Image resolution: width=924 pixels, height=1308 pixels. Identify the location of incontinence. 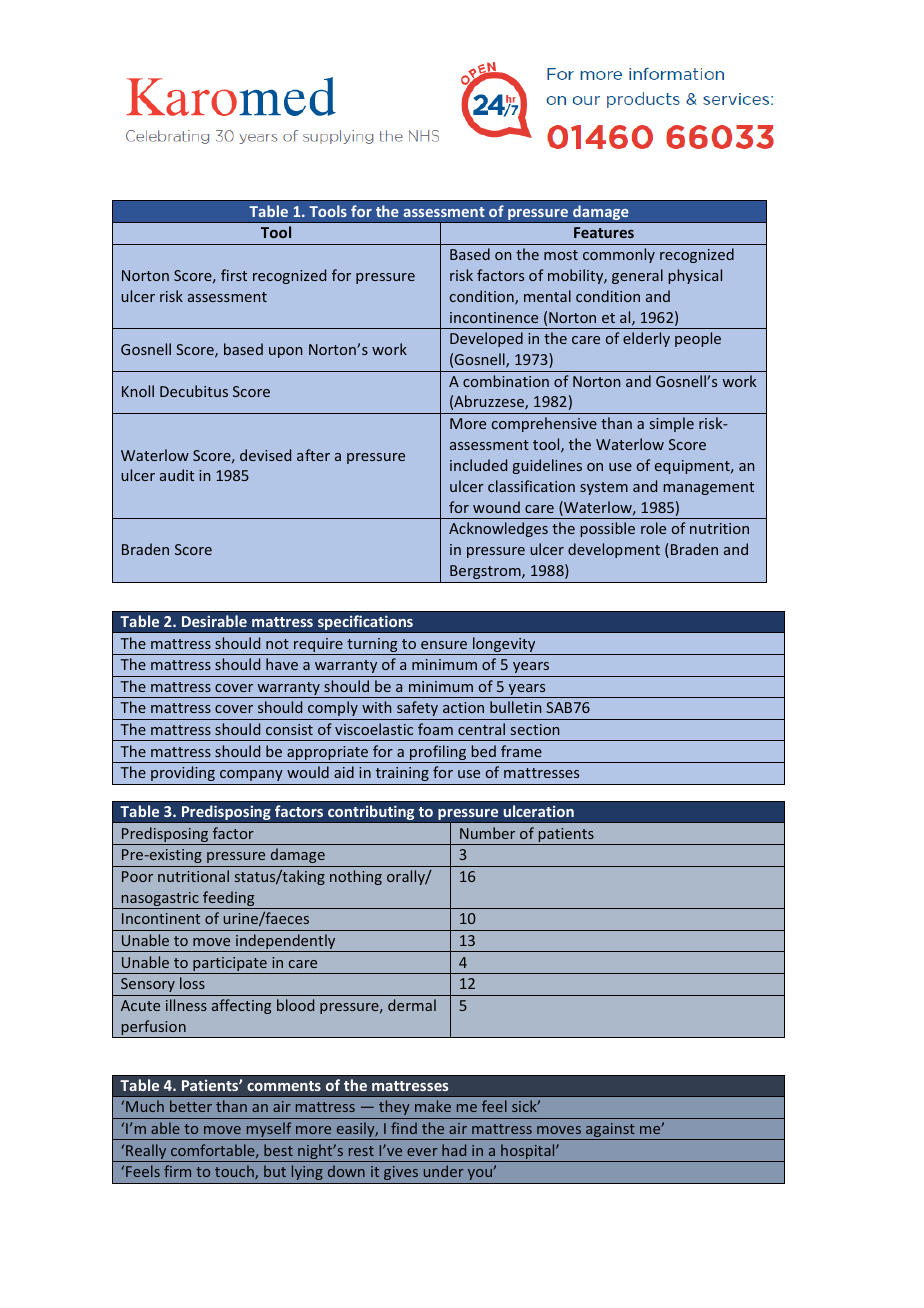
(494, 317).
